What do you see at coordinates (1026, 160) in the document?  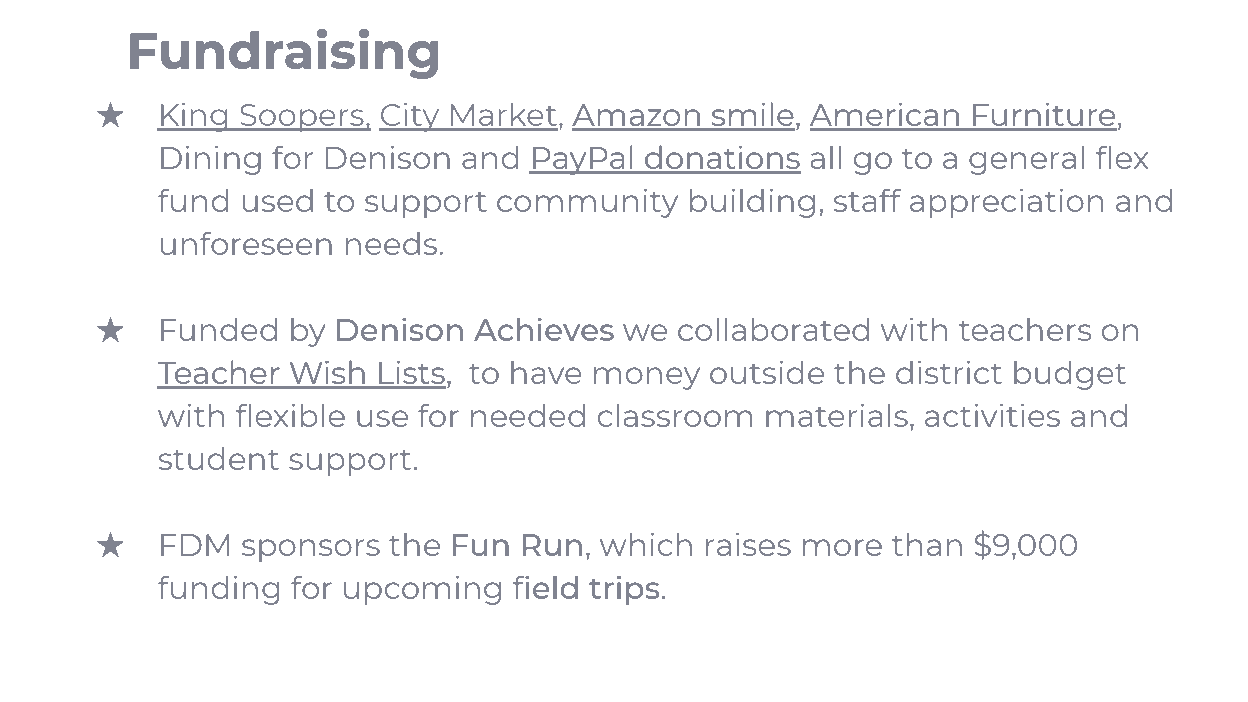 I see `general` at bounding box center [1026, 160].
